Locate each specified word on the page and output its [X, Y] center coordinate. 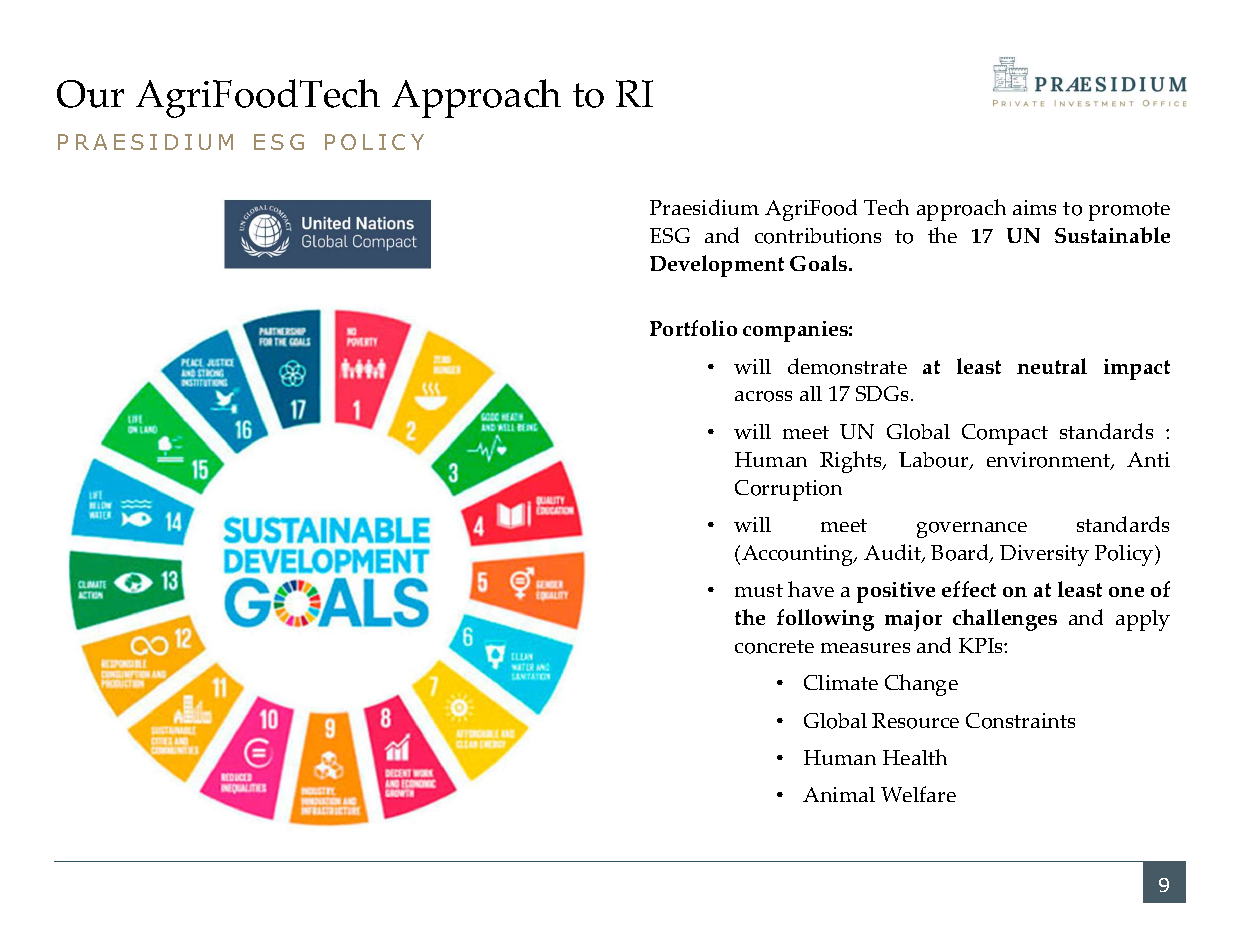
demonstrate [847, 366]
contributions [818, 236]
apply [1143, 620]
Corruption [788, 490]
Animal [839, 794]
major [913, 620]
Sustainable [1112, 235]
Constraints [1020, 721]
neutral [1052, 366]
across [763, 396]
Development [717, 266]
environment [1050, 461]
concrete [774, 647]
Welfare [918, 794]
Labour [935, 461]
